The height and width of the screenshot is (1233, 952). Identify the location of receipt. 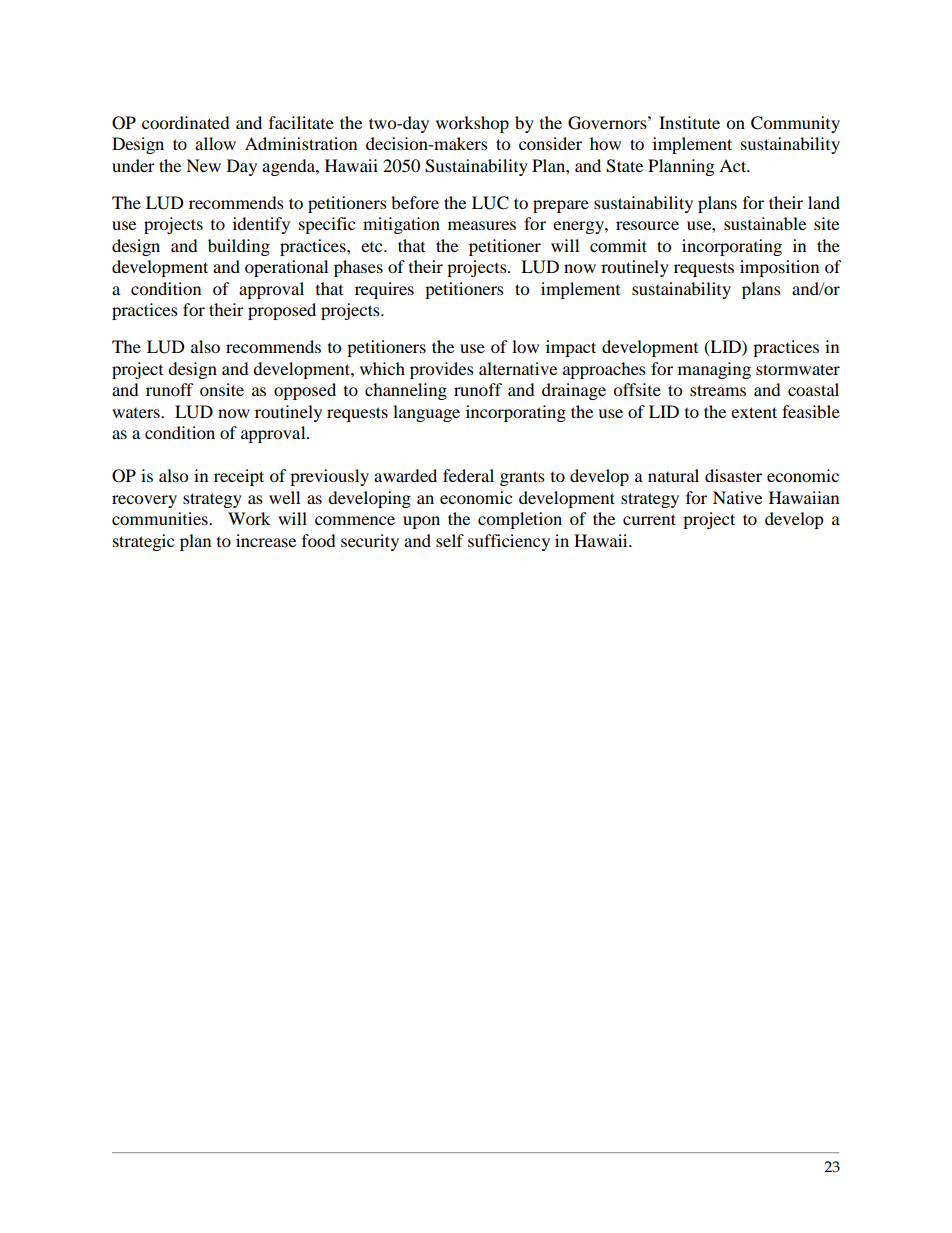
(239, 477).
